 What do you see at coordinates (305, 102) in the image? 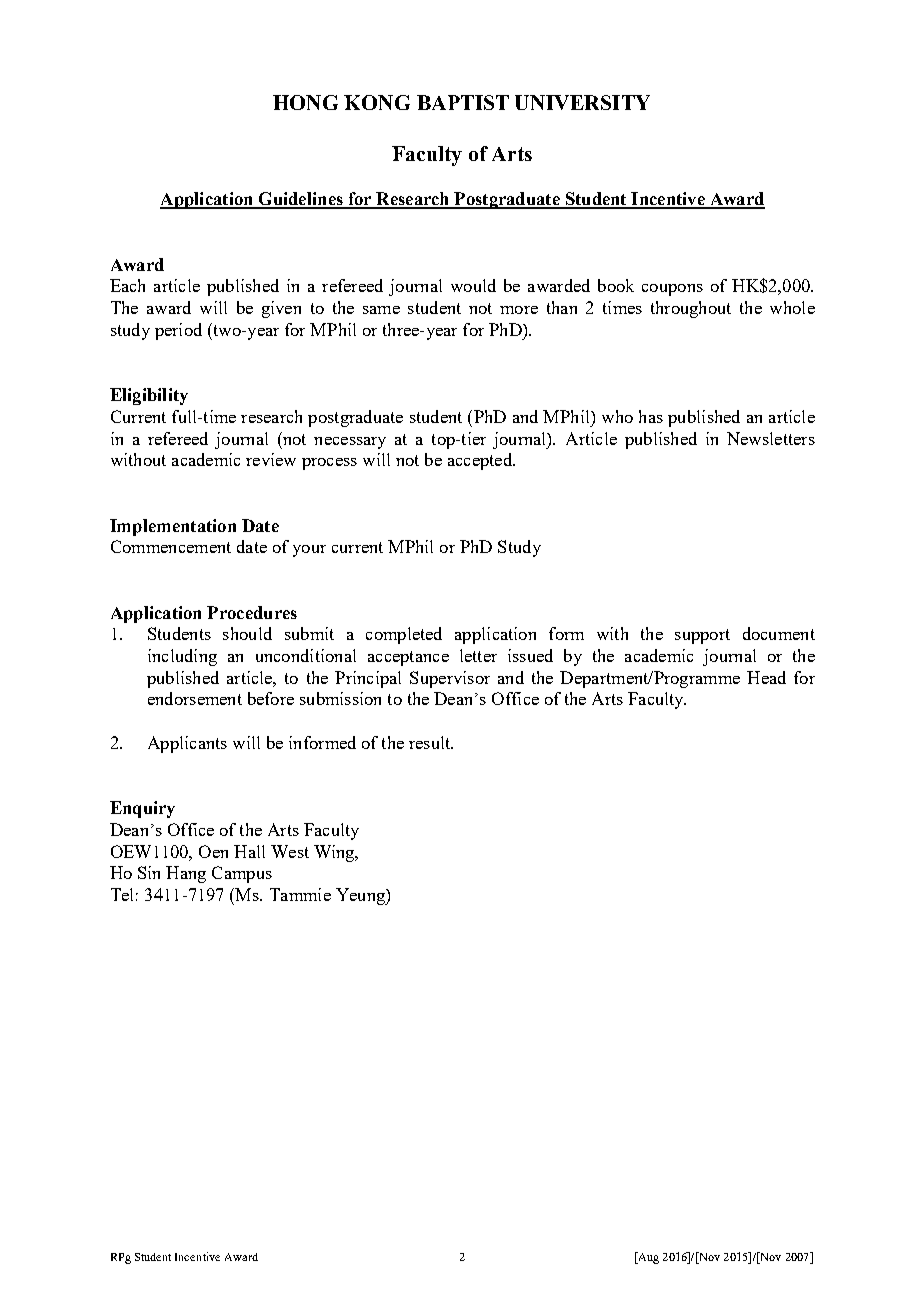
I see `HONG` at bounding box center [305, 102].
